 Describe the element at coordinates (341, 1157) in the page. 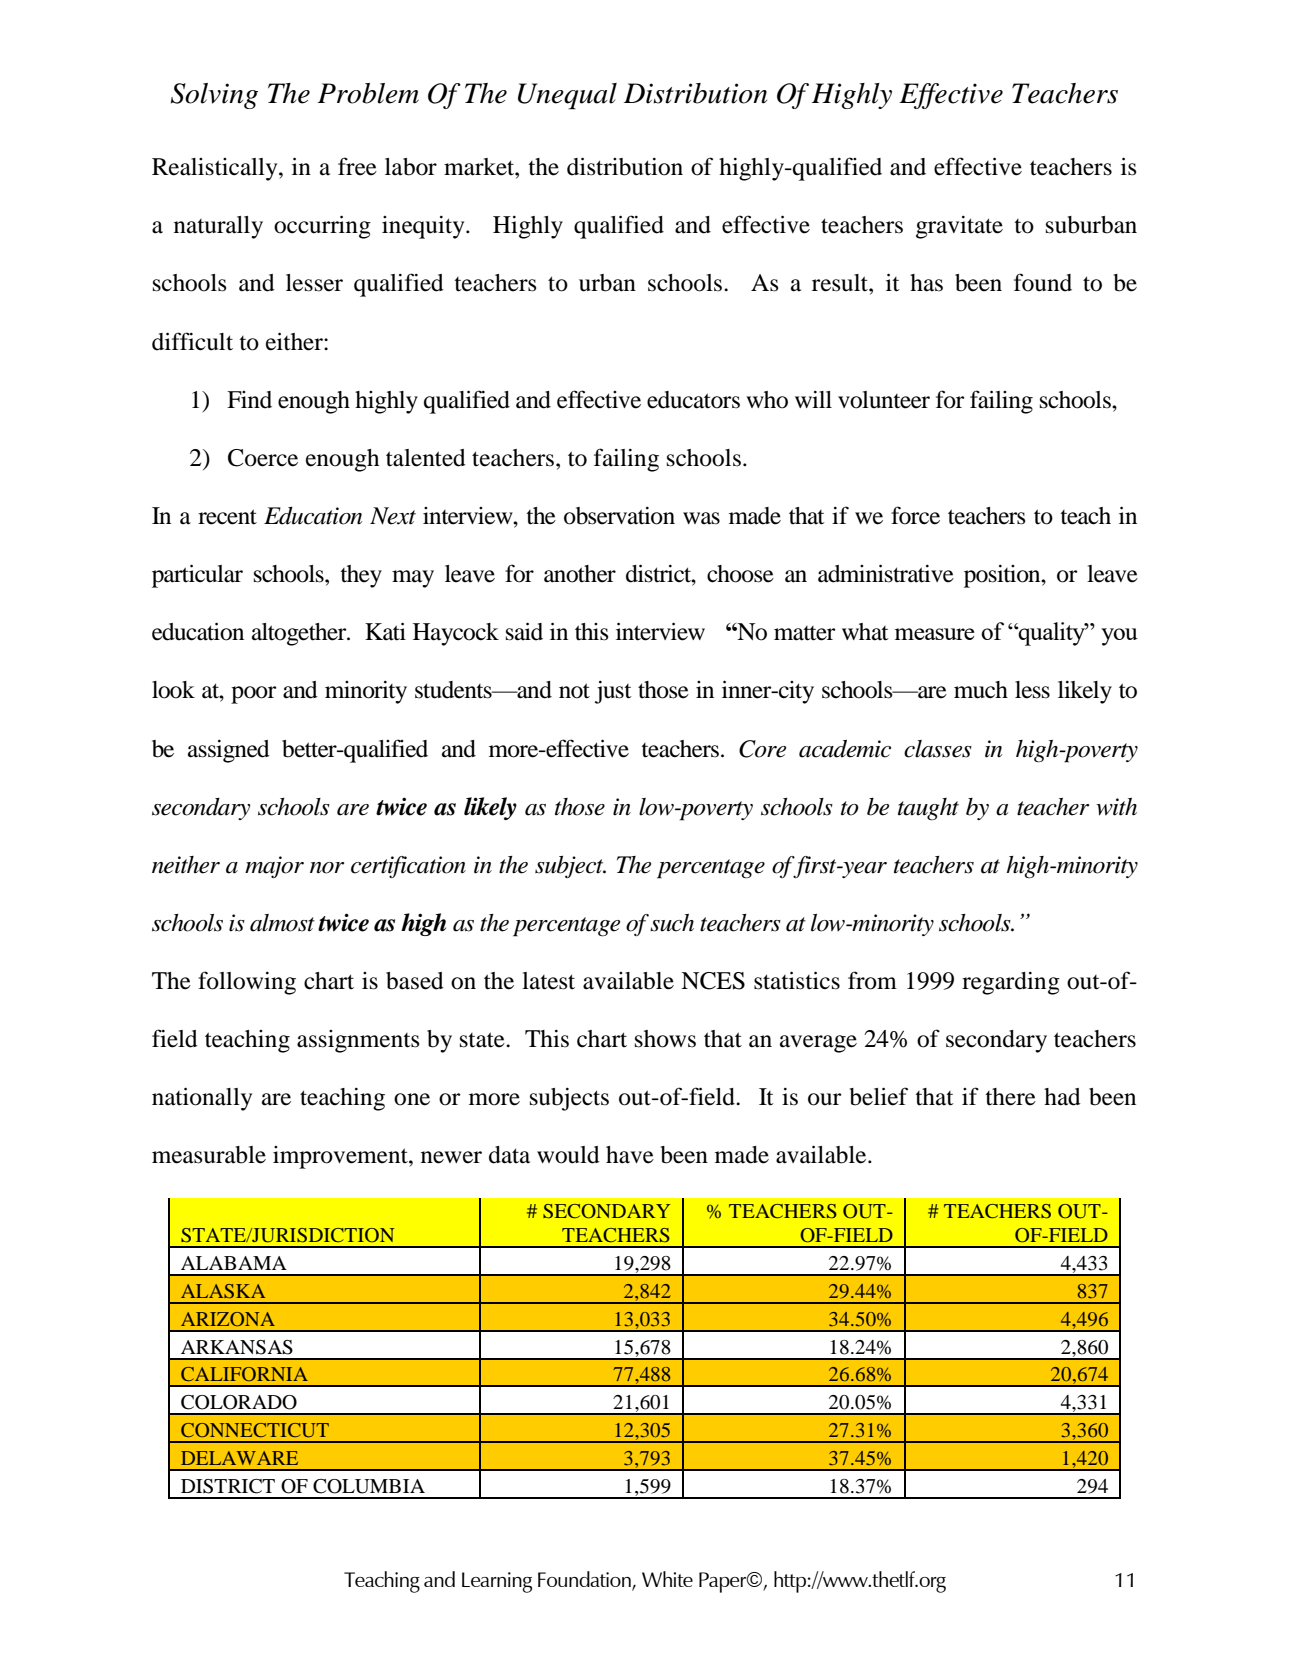

I see `improvement` at that location.
